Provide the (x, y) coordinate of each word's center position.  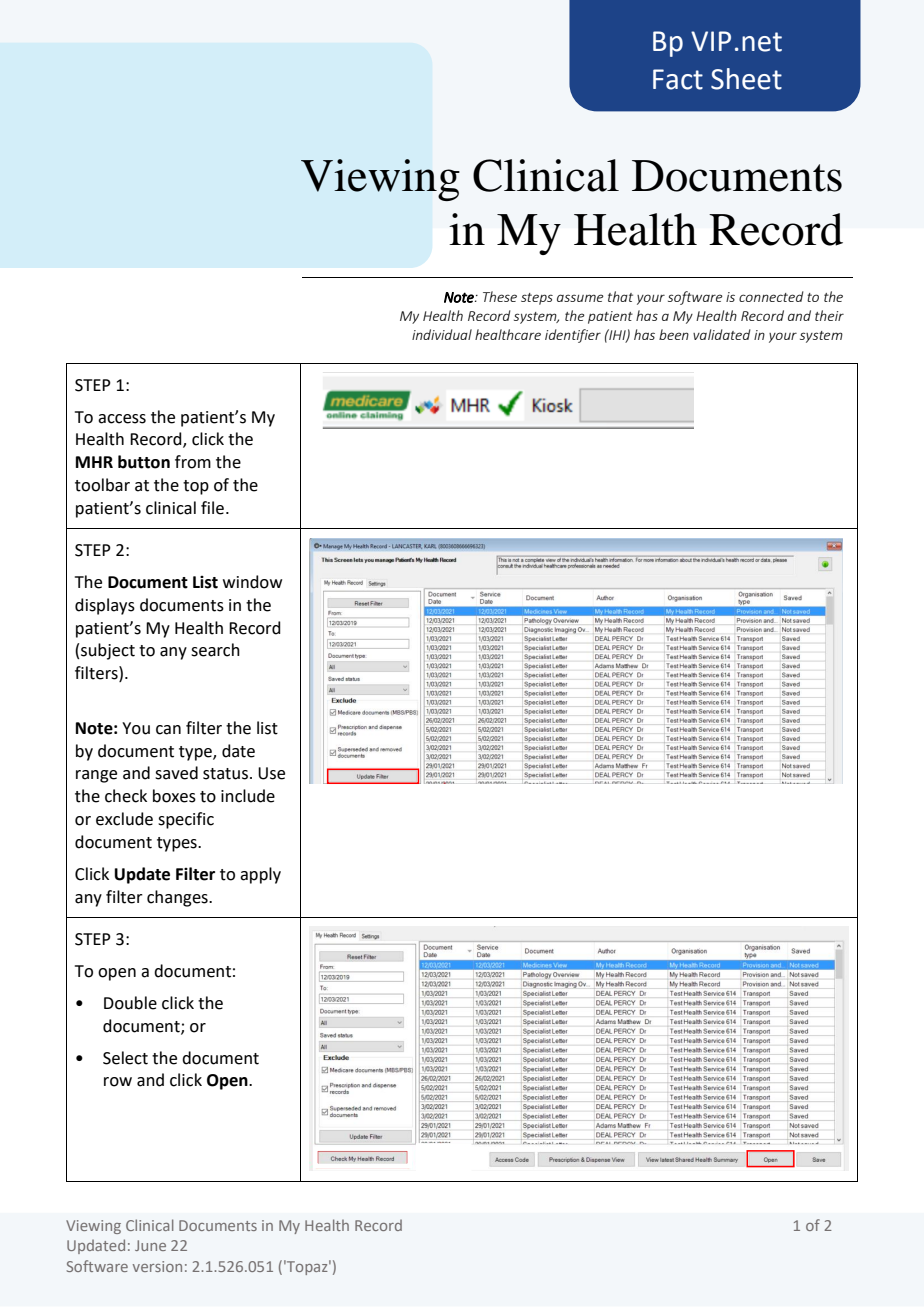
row (118, 1082)
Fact (678, 79)
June (150, 1245)
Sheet (746, 79)
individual (442, 334)
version (157, 1266)
